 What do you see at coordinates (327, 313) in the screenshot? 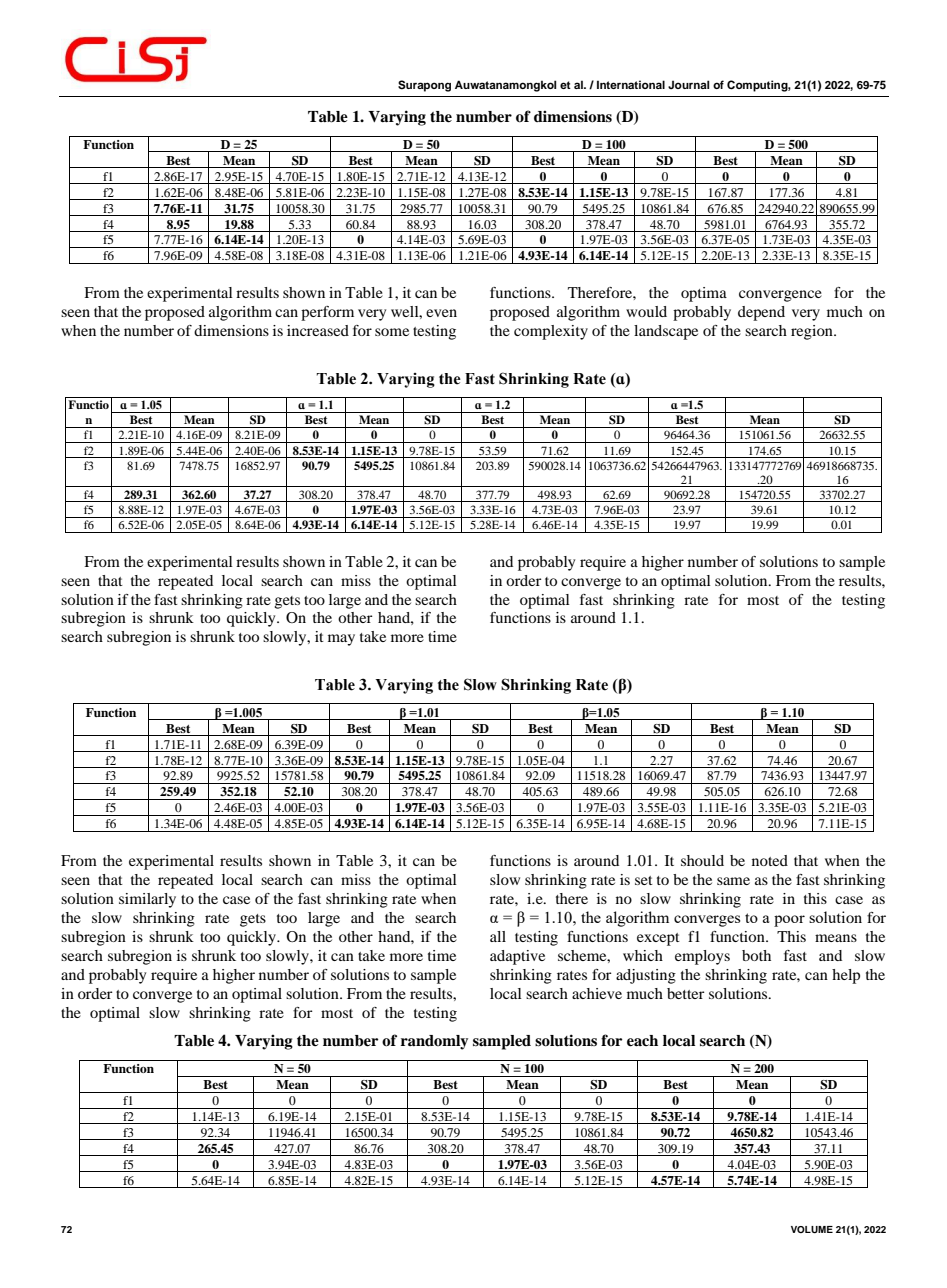
I see `perform` at bounding box center [327, 313].
